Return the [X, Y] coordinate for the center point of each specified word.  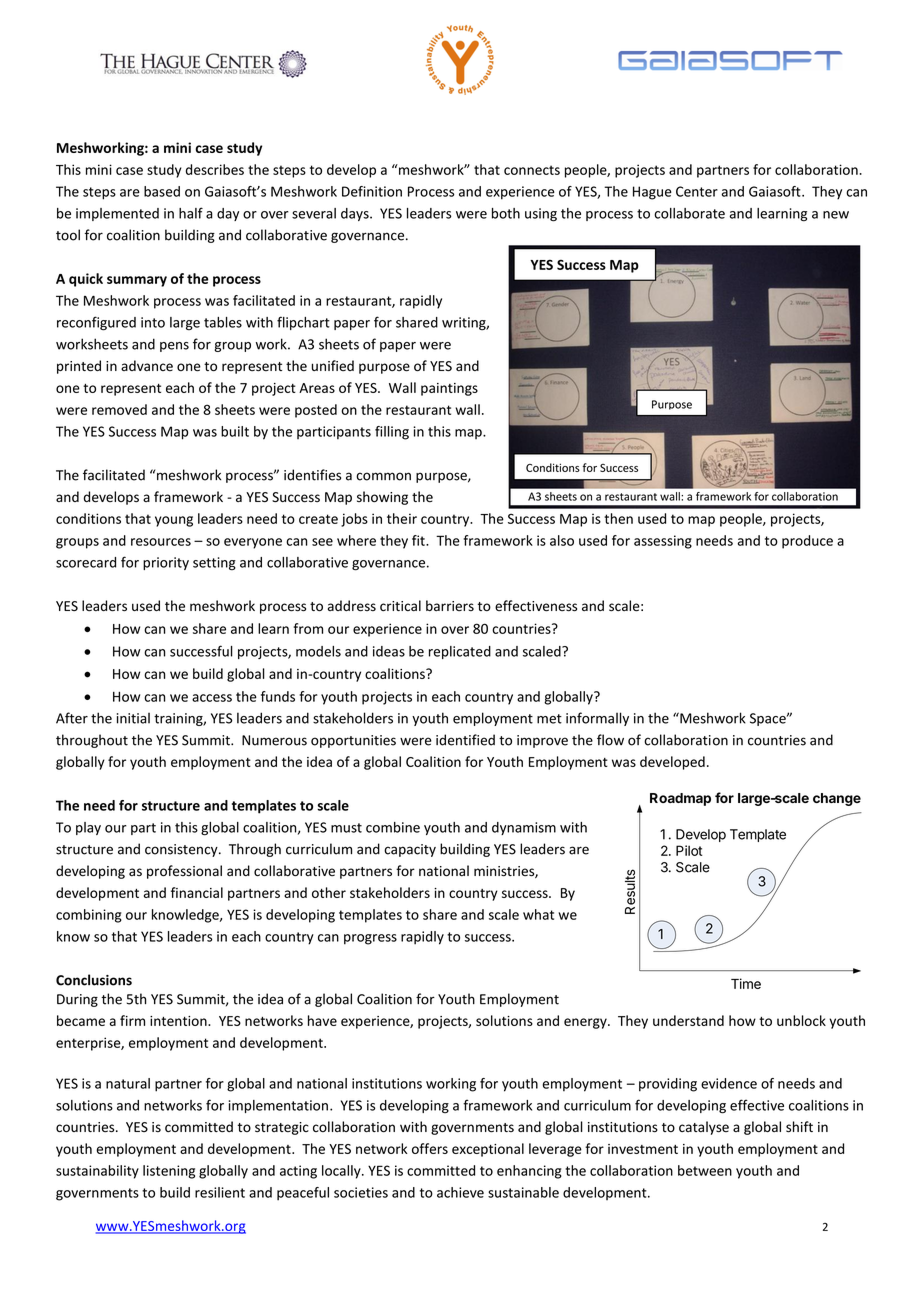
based [162, 191]
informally [597, 719]
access [212, 698]
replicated [460, 652]
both [506, 213]
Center [697, 191]
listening [169, 1172]
